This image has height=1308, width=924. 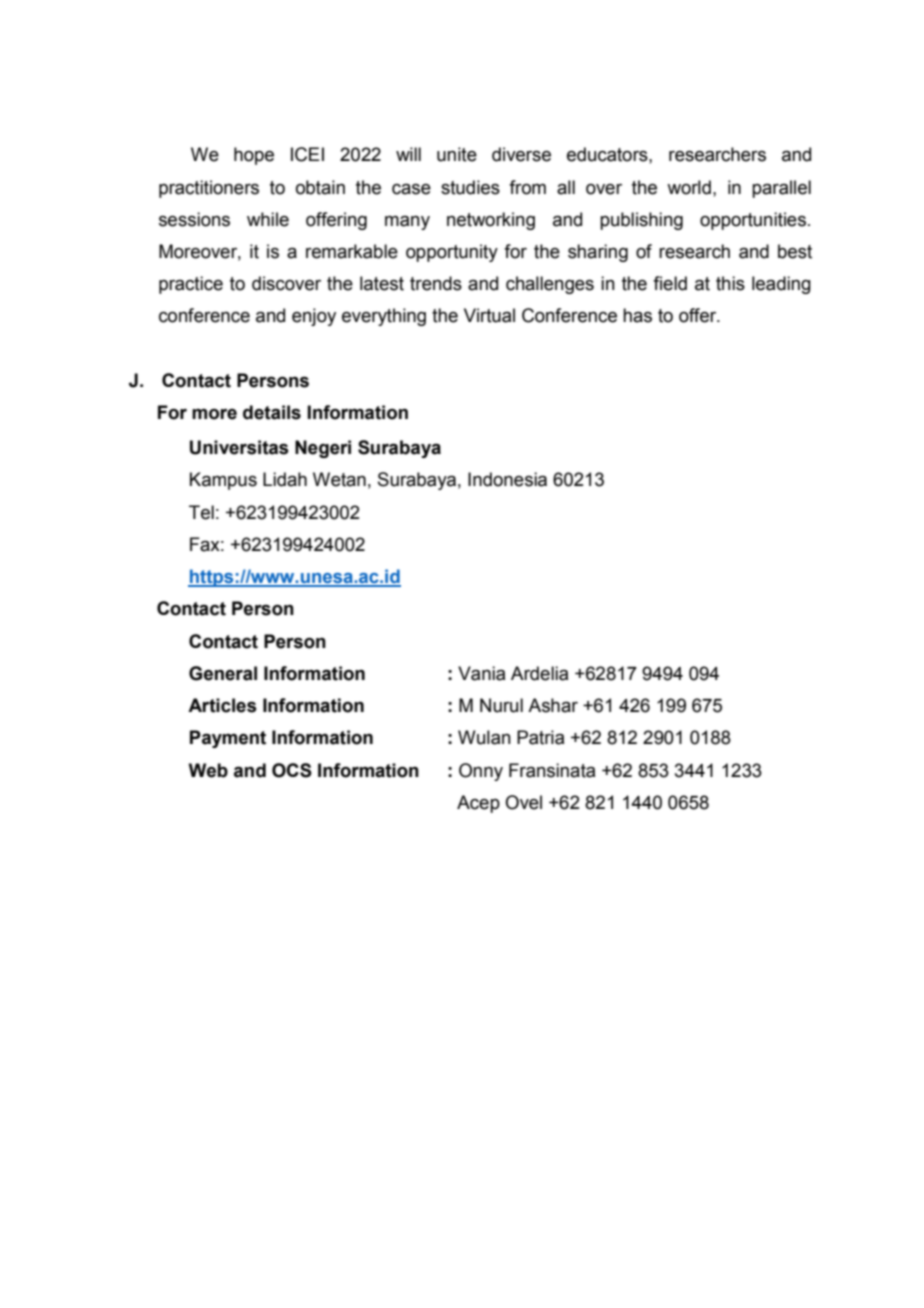 What do you see at coordinates (489, 315) in the image?
I see `Virtual` at bounding box center [489, 315].
